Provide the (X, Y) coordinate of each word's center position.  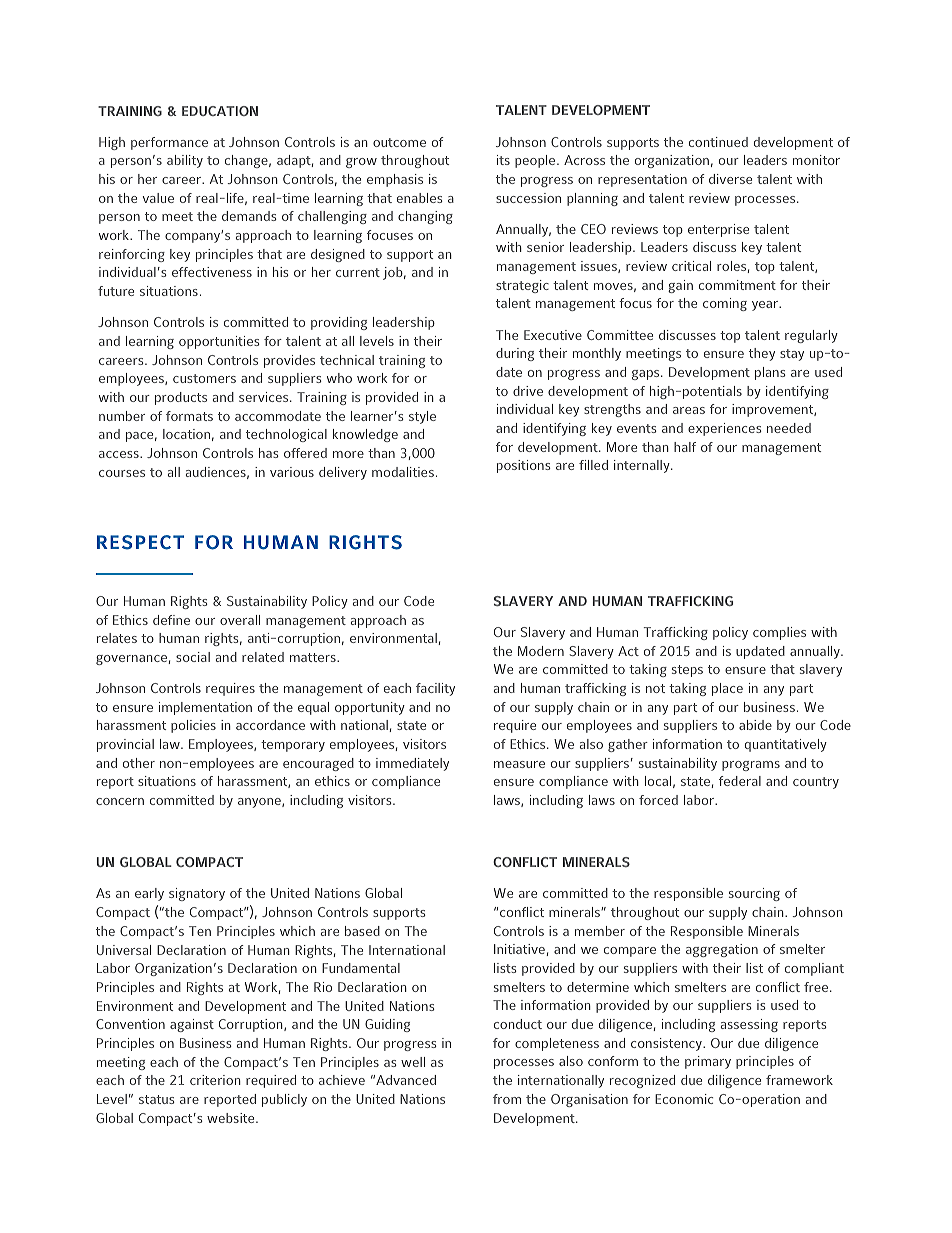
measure (519, 764)
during (515, 354)
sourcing (754, 894)
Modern (541, 651)
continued (718, 142)
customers (204, 378)
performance (169, 143)
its (503, 160)
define (171, 620)
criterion (215, 1080)
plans (770, 373)
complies (779, 633)
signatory (197, 894)
